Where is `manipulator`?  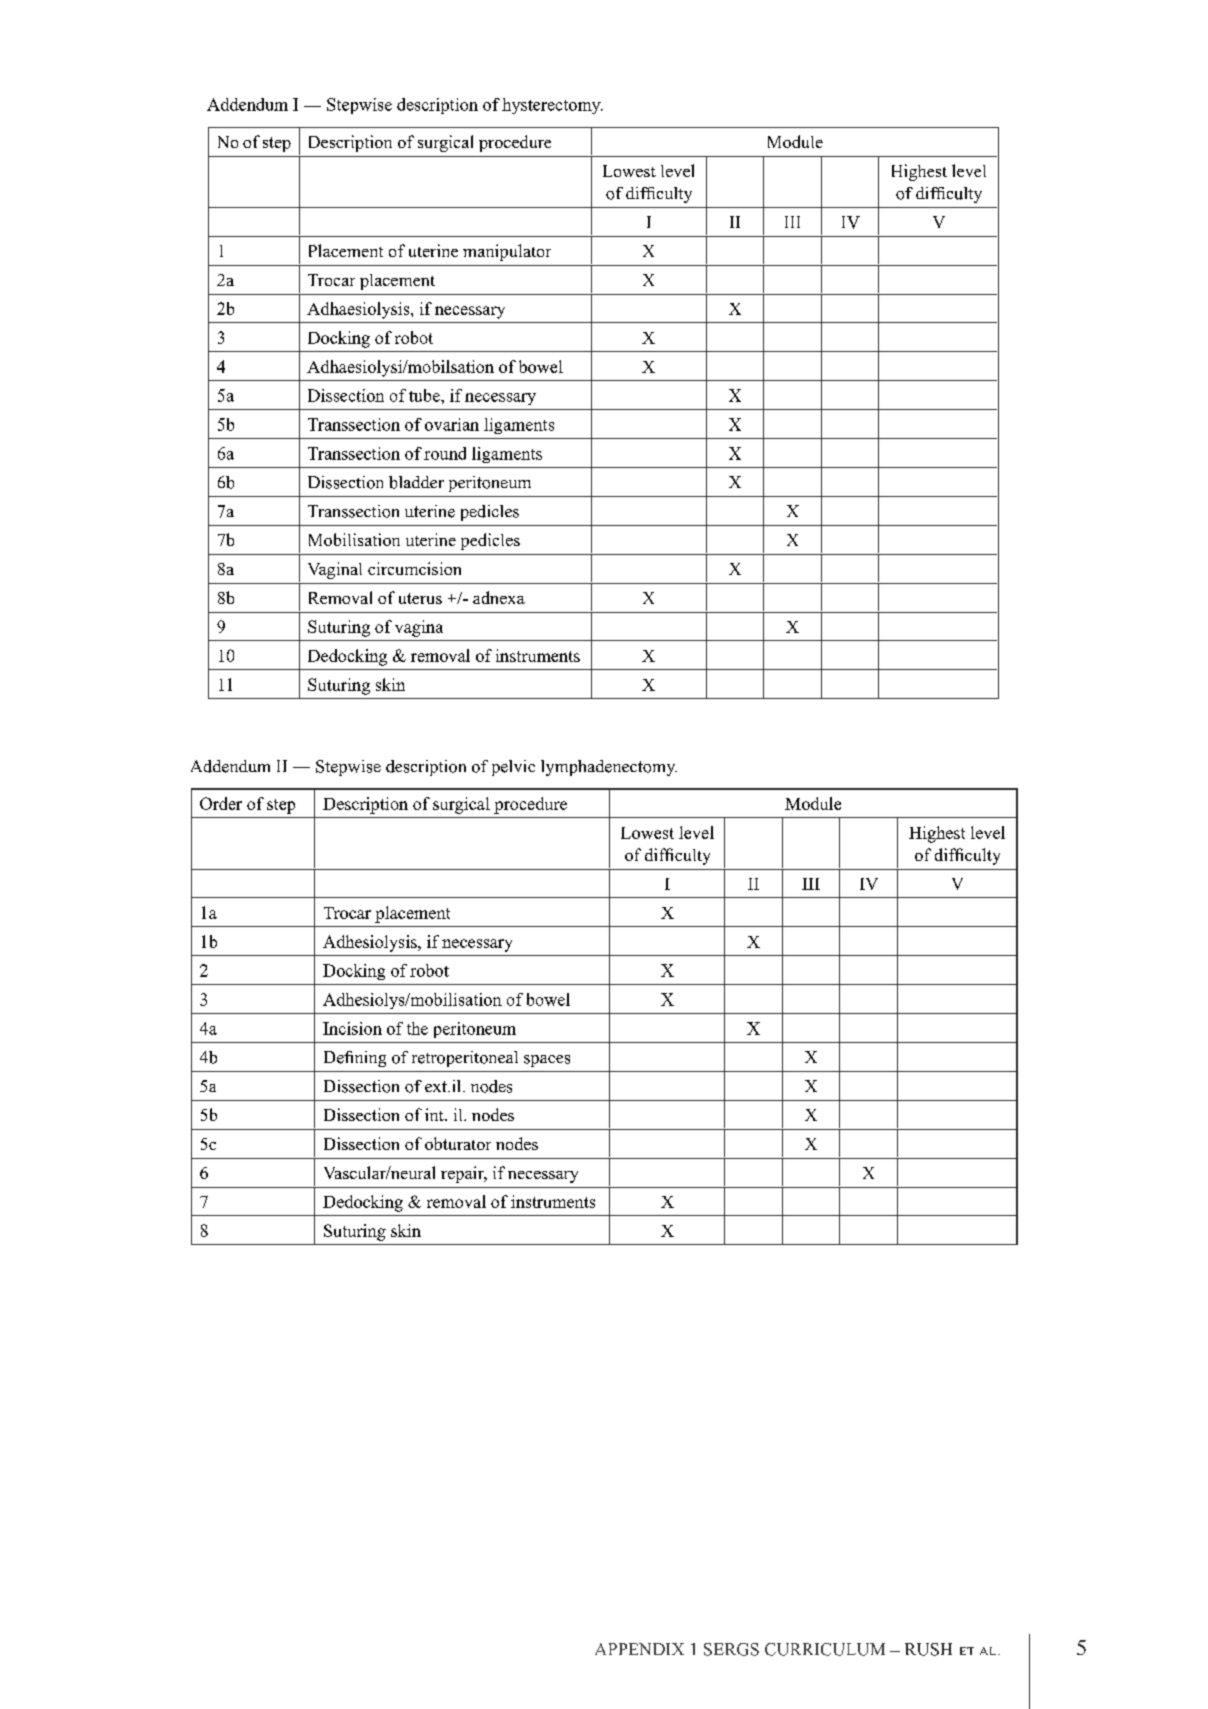
manipulator is located at coordinates (507, 252).
